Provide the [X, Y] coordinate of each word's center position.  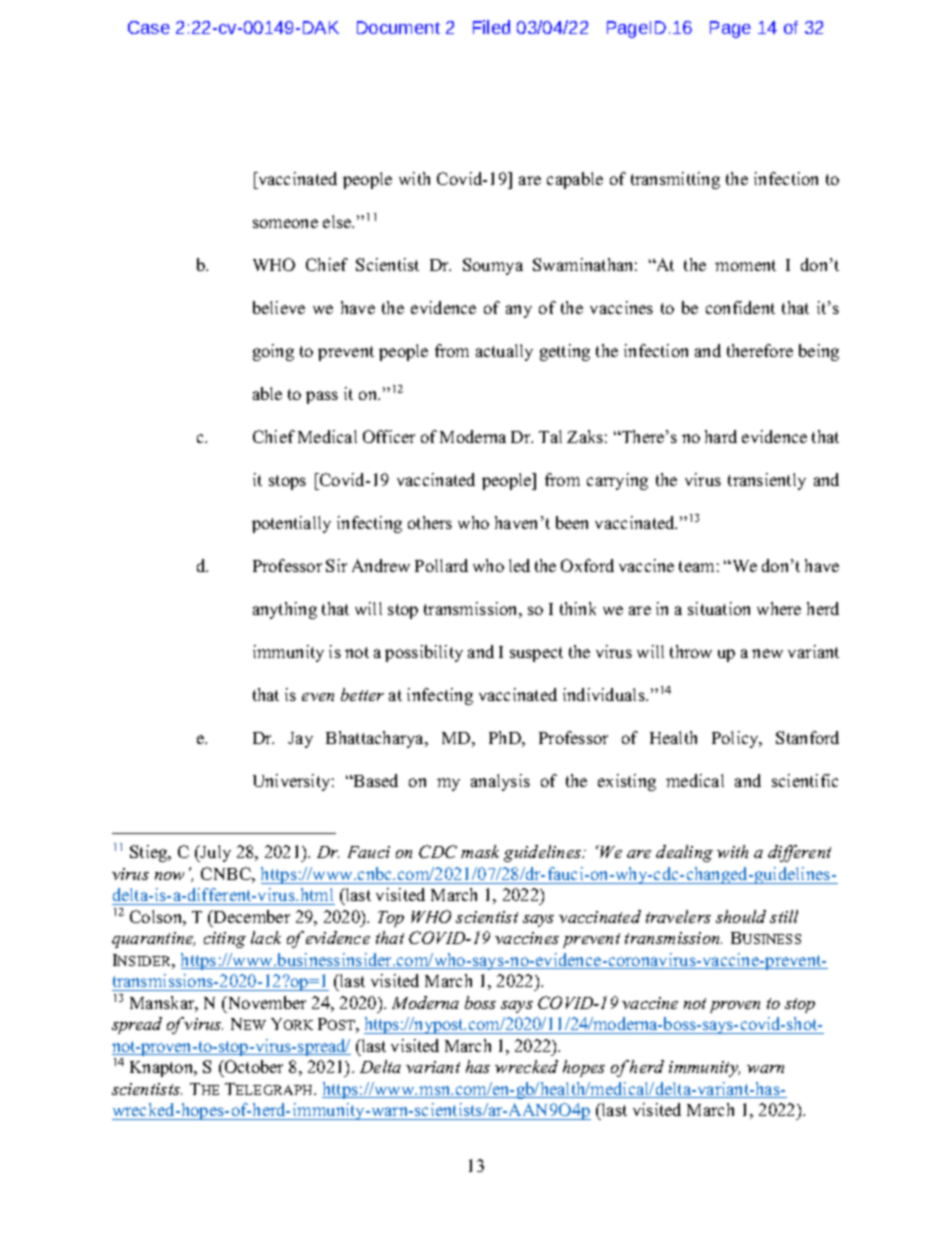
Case [149, 27]
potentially [291, 524]
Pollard [441, 565]
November [266, 1002]
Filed [491, 27]
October [252, 1068]
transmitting [675, 180]
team [696, 566]
